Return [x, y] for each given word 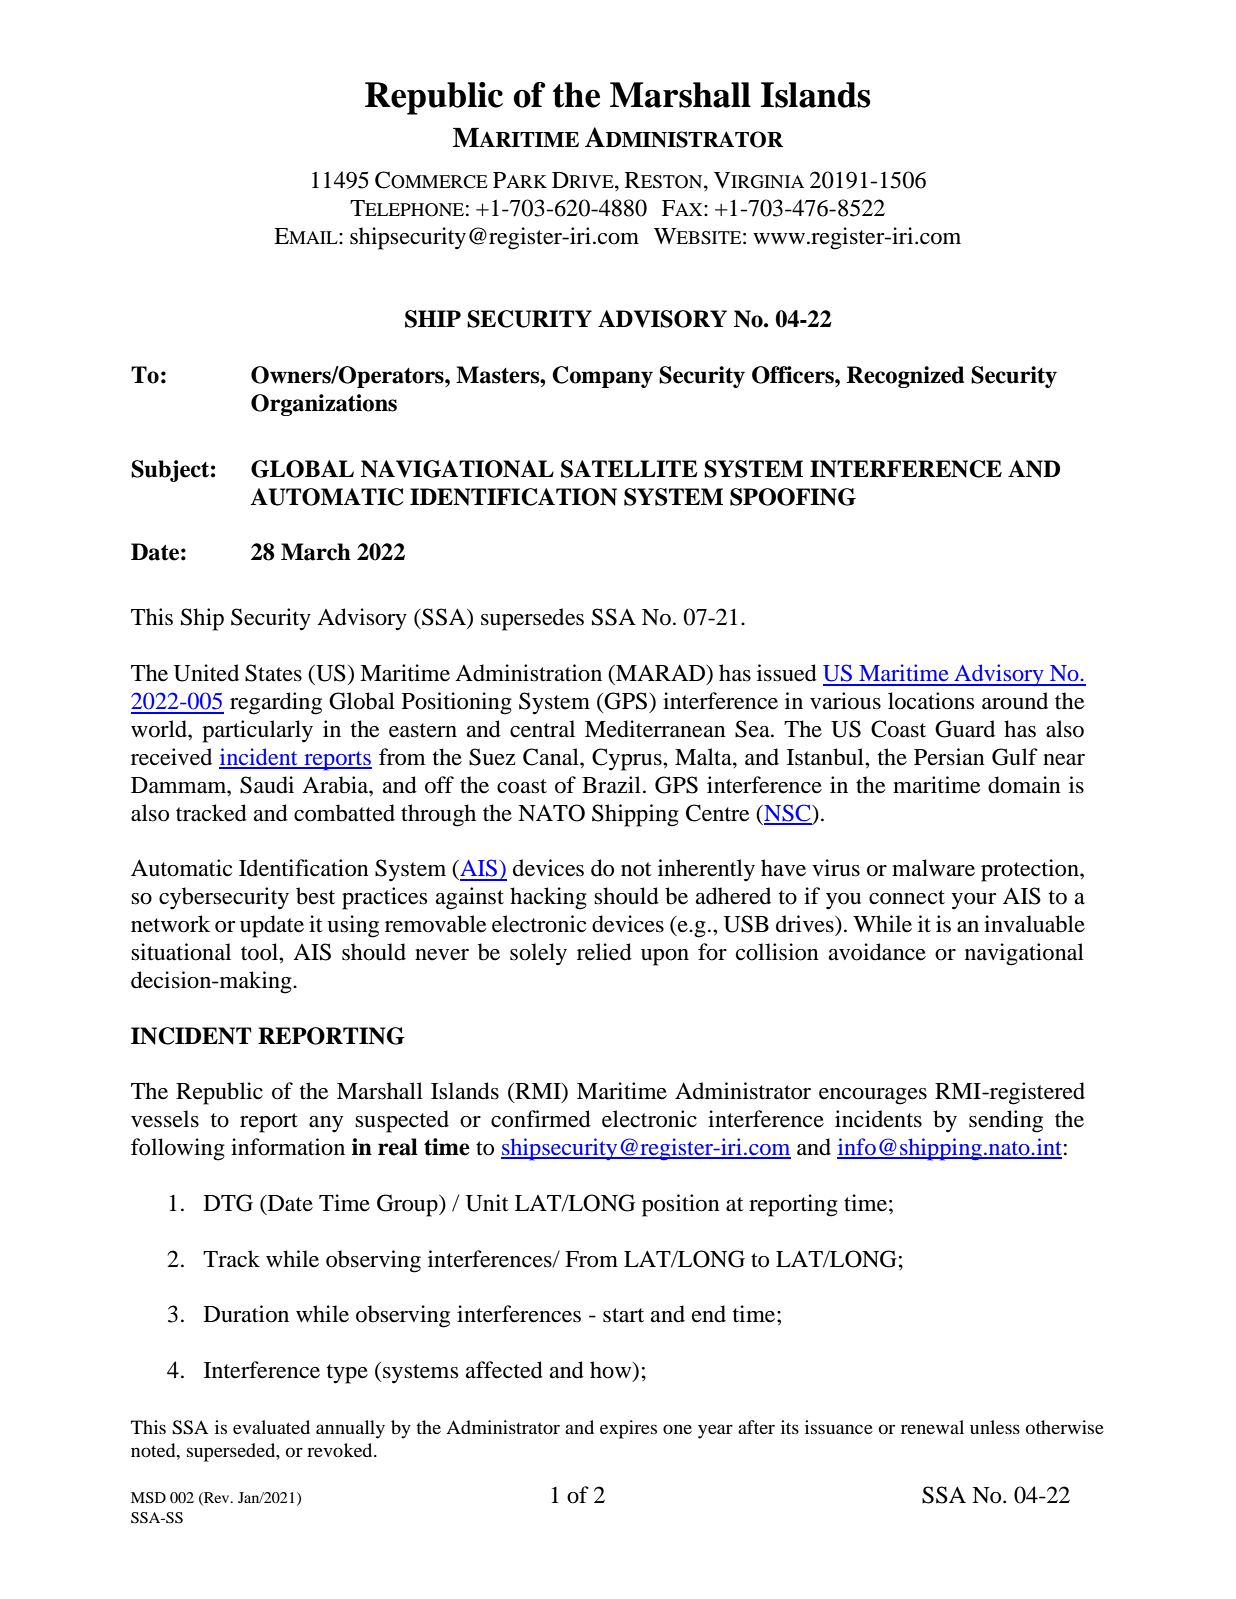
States [273, 673]
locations [931, 701]
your [974, 901]
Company [602, 377]
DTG [228, 1203]
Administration [528, 673]
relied [604, 952]
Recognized [905, 377]
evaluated [271, 1427]
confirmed [541, 1119]
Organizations [324, 405]
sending [1006, 1121]
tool [260, 952]
